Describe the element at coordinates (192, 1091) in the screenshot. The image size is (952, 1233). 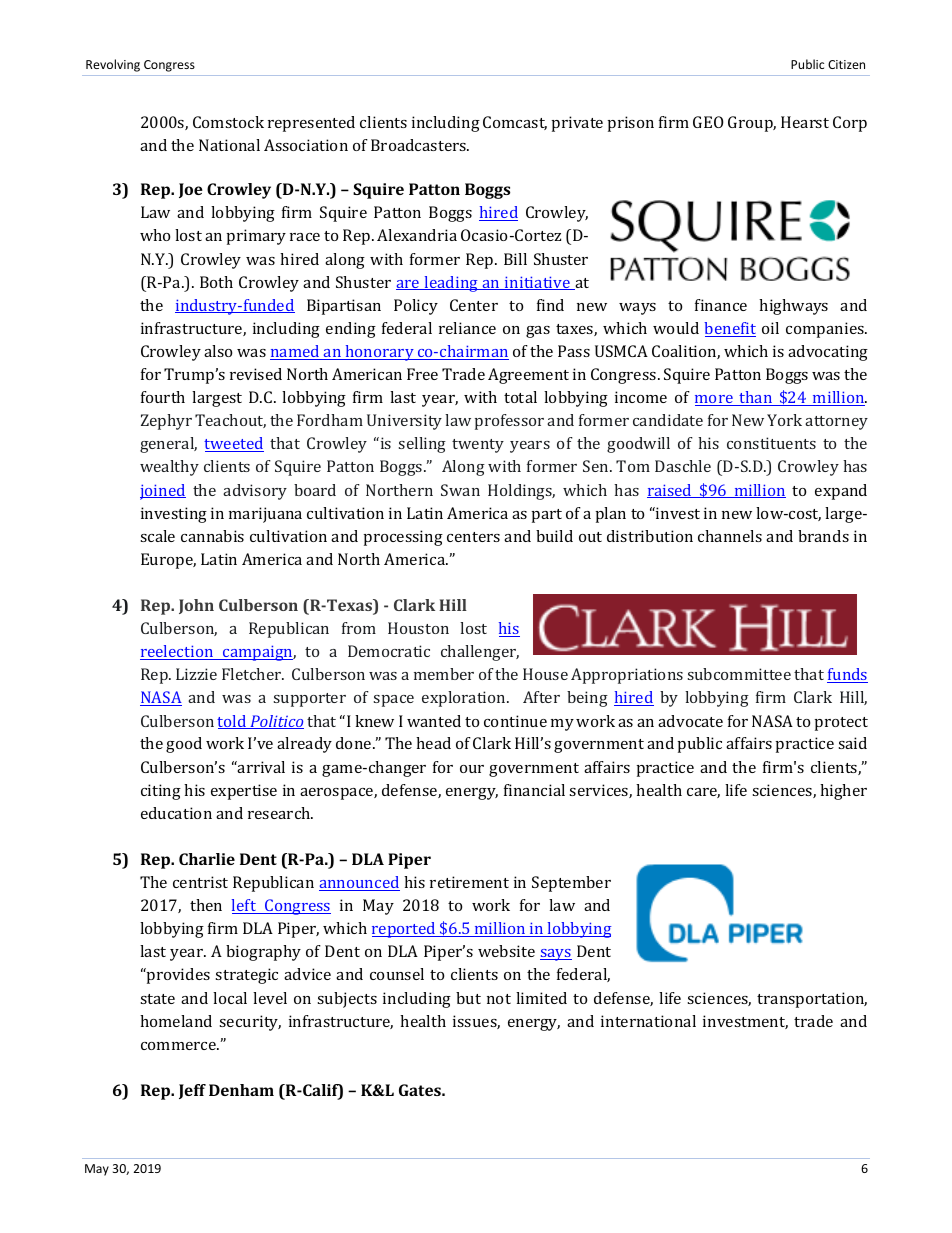
I see `Jeff` at that location.
